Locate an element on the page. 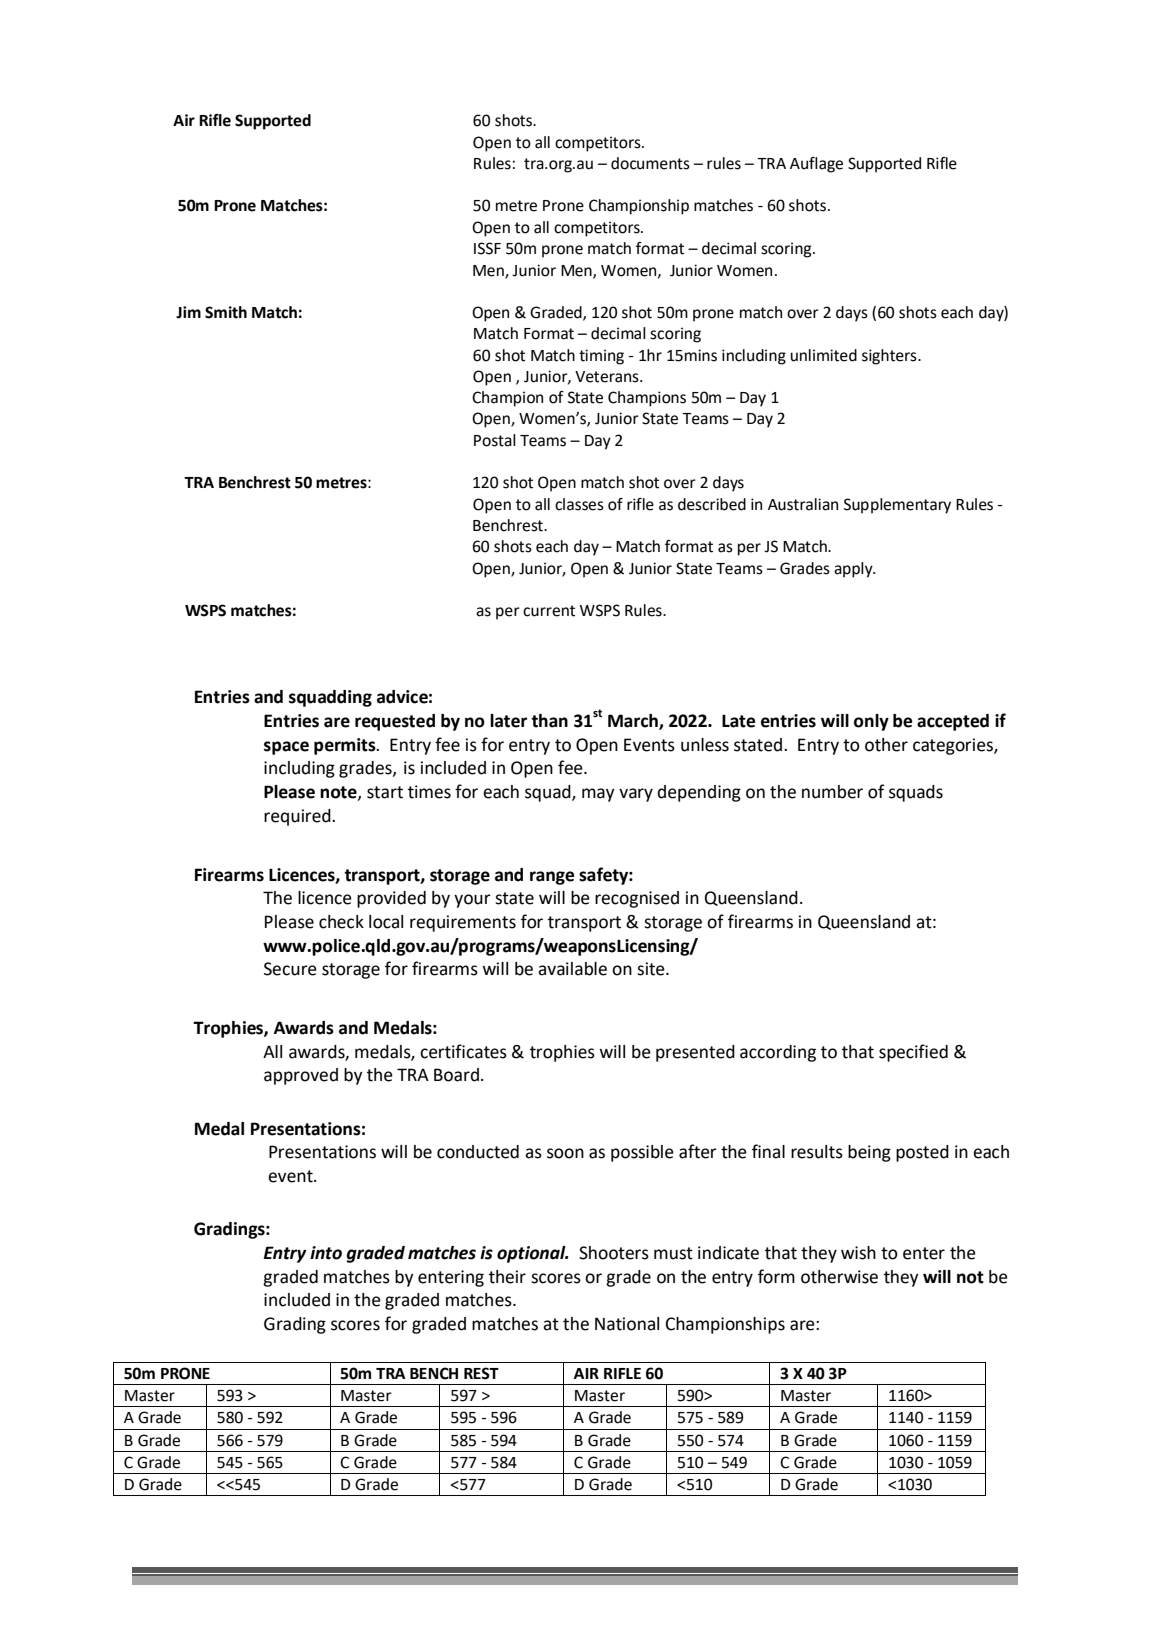  Secure is located at coordinates (290, 969).
